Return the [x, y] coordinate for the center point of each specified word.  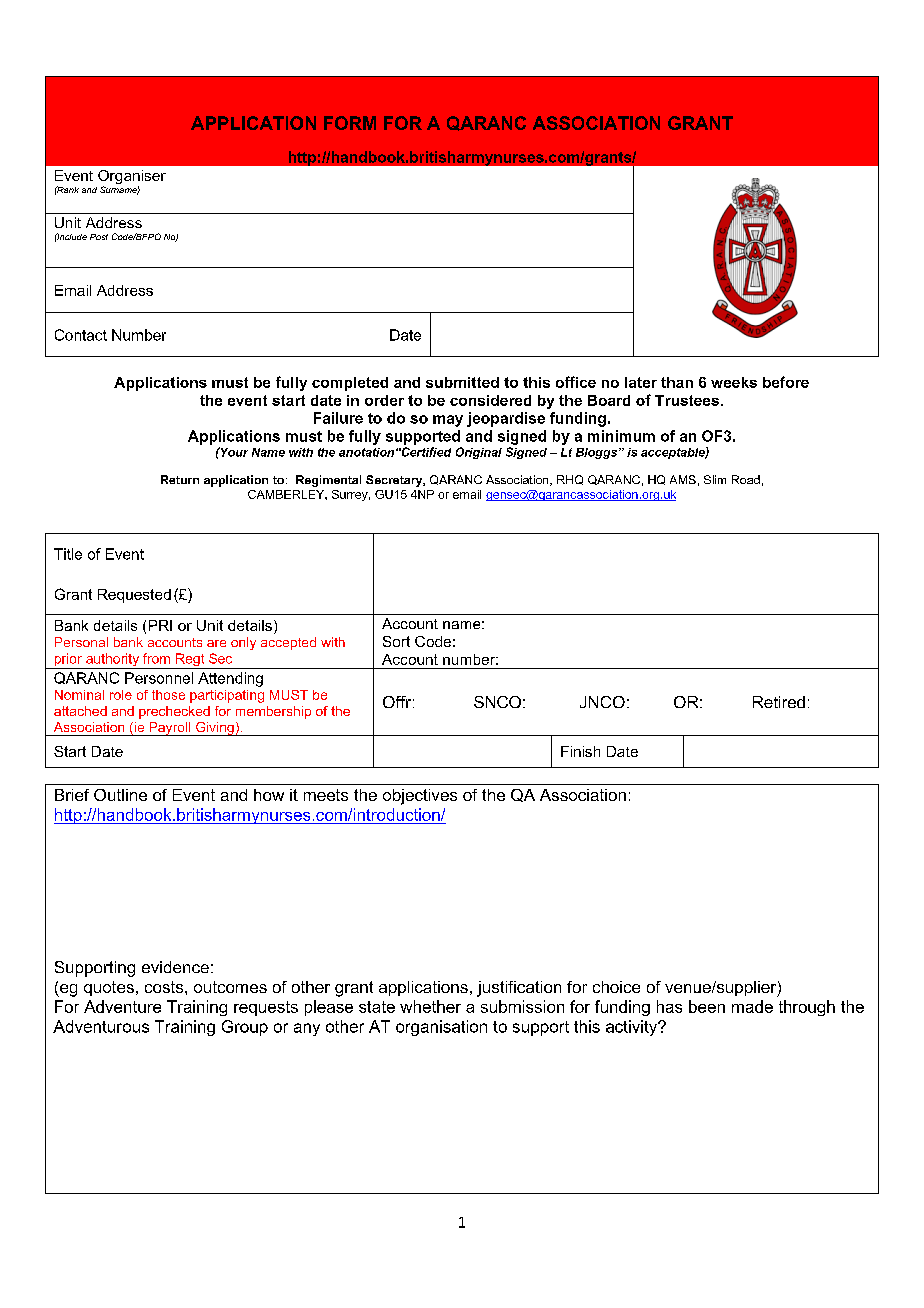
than [677, 382]
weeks [734, 382]
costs [165, 987]
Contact [81, 335]
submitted [462, 382]
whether [430, 1006]
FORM [350, 123]
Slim [715, 479]
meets [326, 795]
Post [99, 237]
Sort [396, 641]
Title [68, 554]
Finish [580, 751]
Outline [120, 795]
